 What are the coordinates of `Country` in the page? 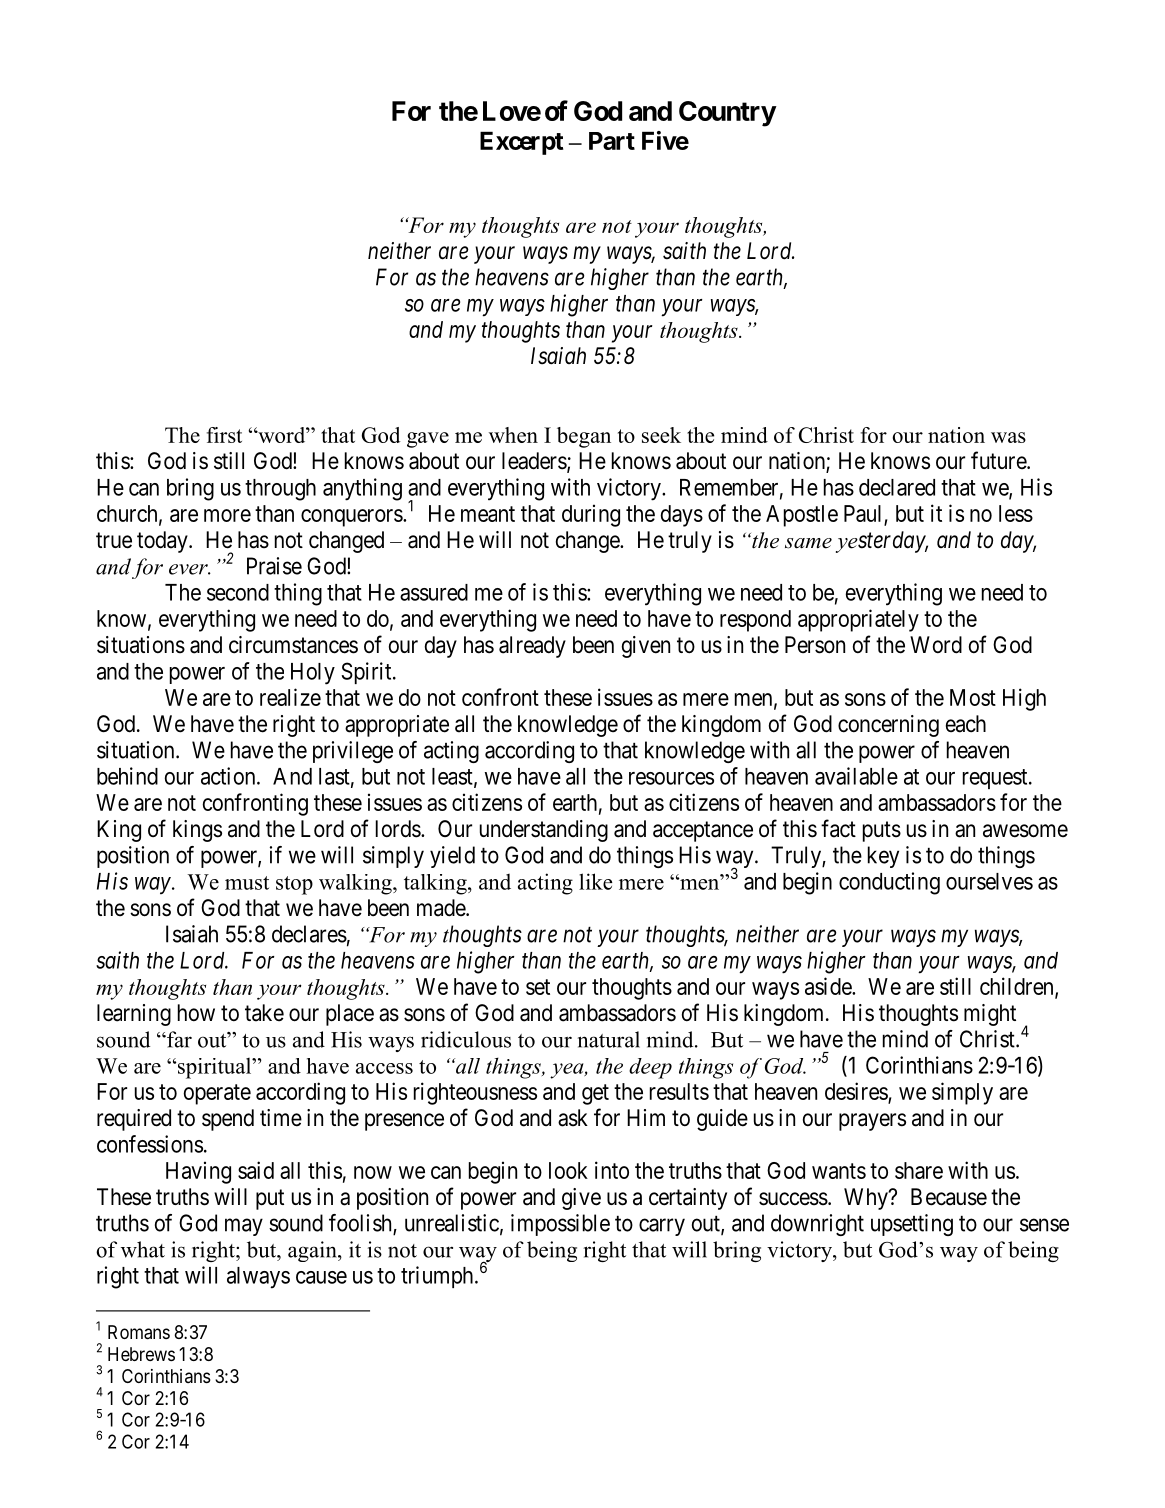 It's located at (727, 114).
